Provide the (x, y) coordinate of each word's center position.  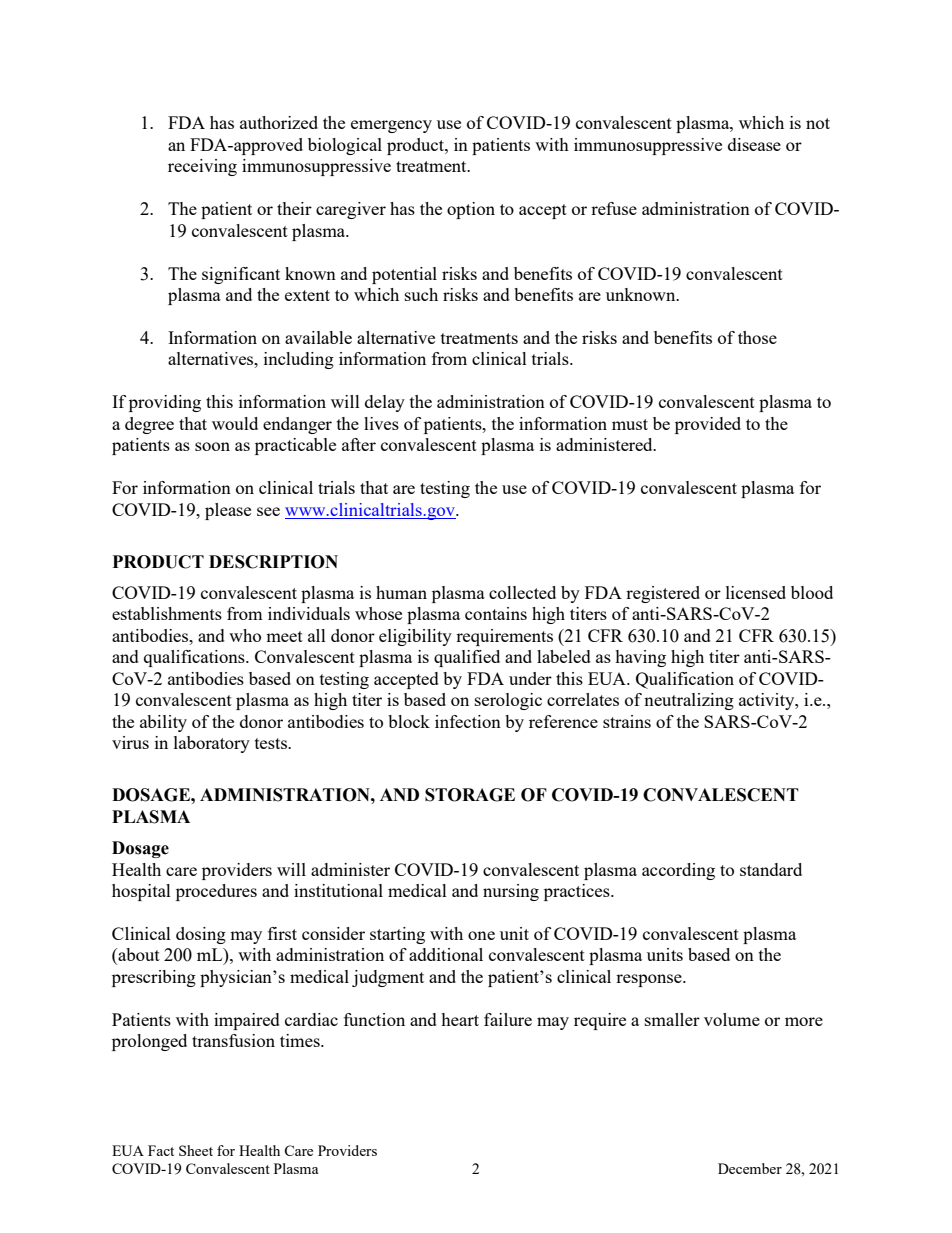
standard (771, 869)
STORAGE (470, 795)
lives (381, 423)
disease (754, 144)
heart (460, 1019)
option (471, 210)
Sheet (196, 1150)
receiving (202, 167)
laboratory (212, 744)
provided (708, 425)
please (228, 511)
